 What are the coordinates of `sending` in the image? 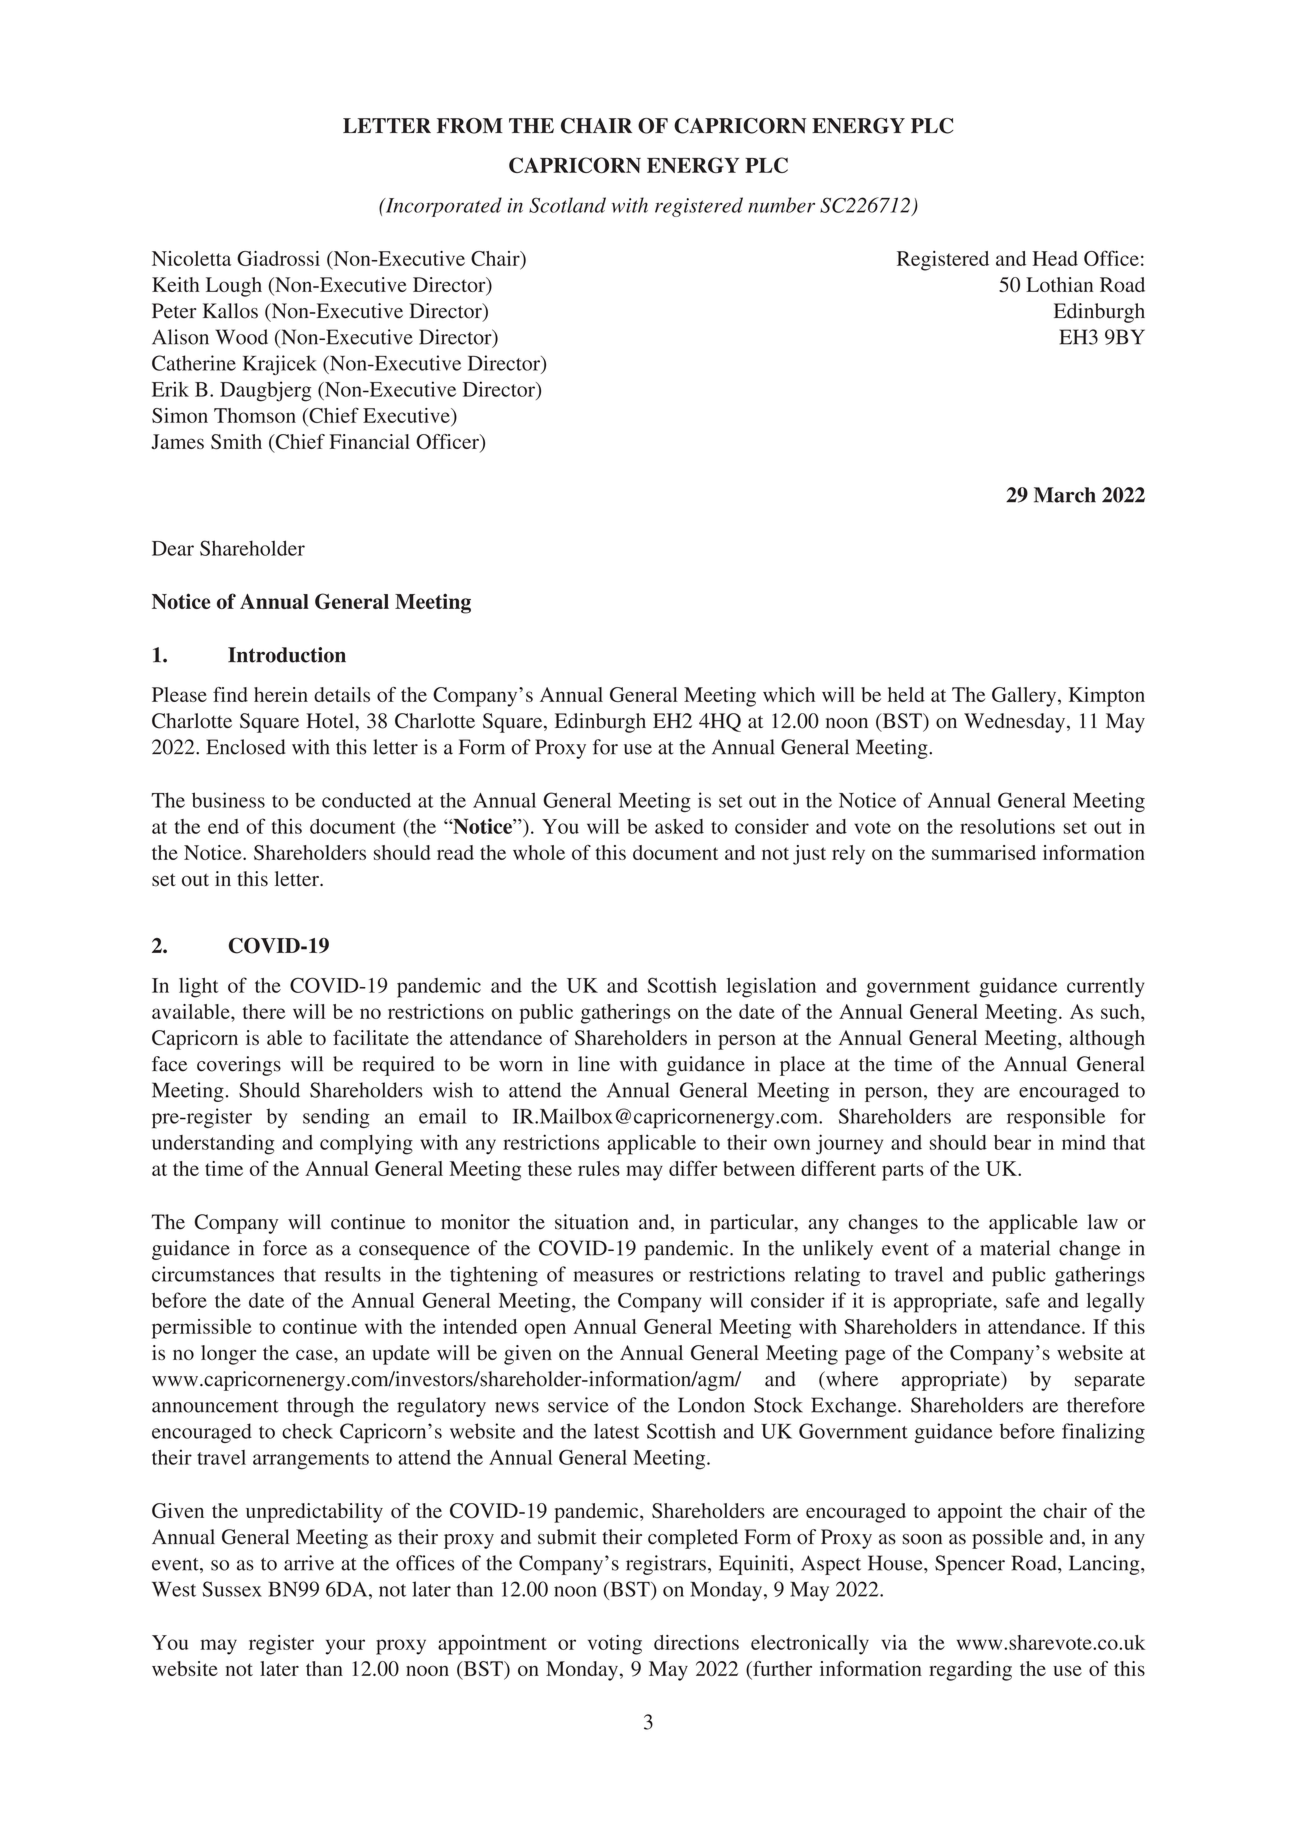 It's located at (336, 1118).
